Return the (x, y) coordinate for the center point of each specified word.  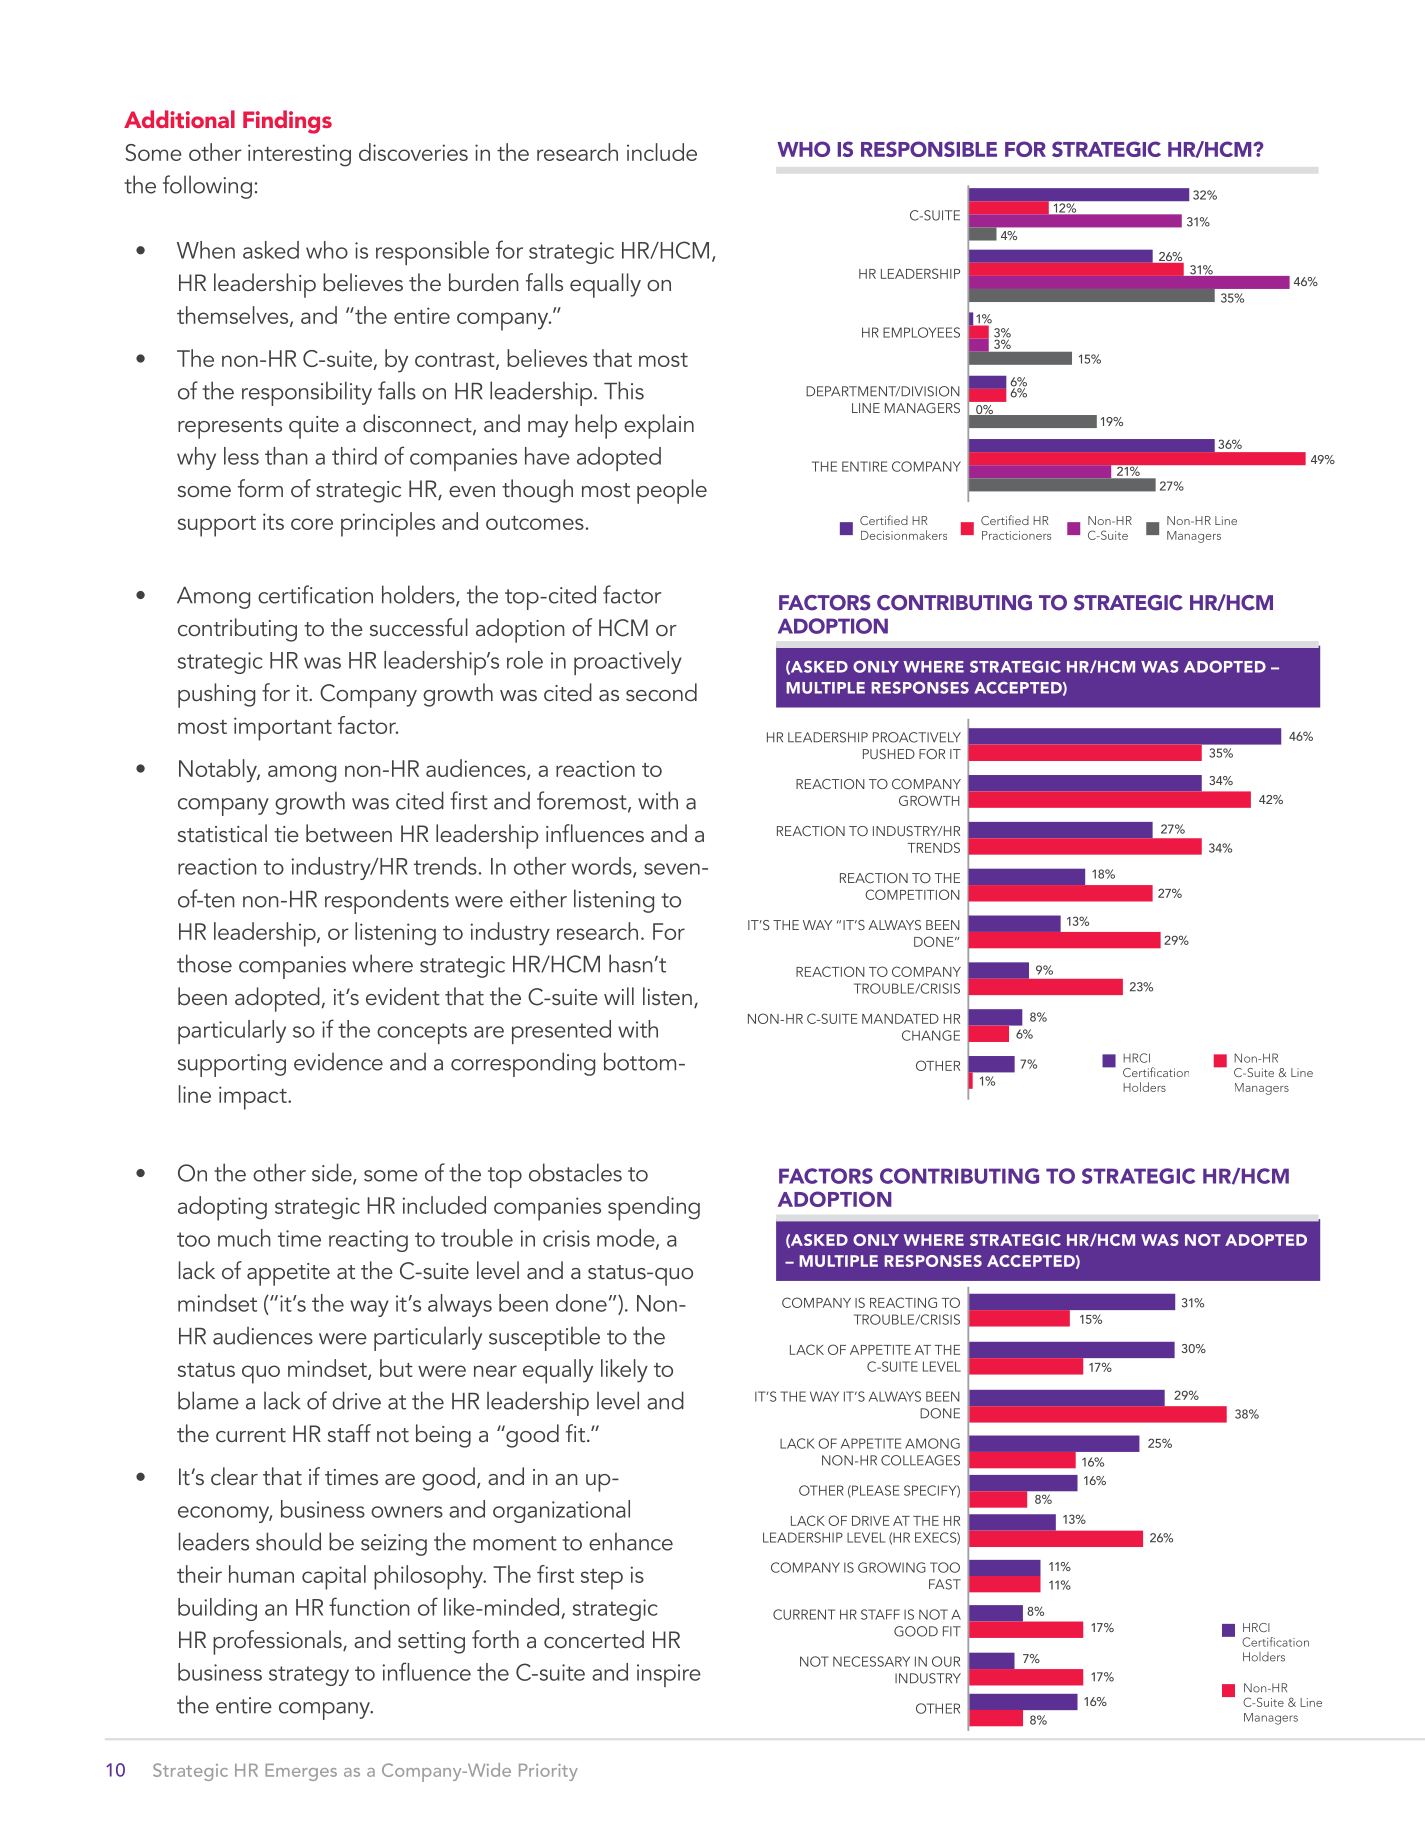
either (538, 898)
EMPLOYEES (921, 332)
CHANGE (931, 1035)
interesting (299, 155)
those (204, 963)
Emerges (301, 1772)
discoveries (413, 152)
